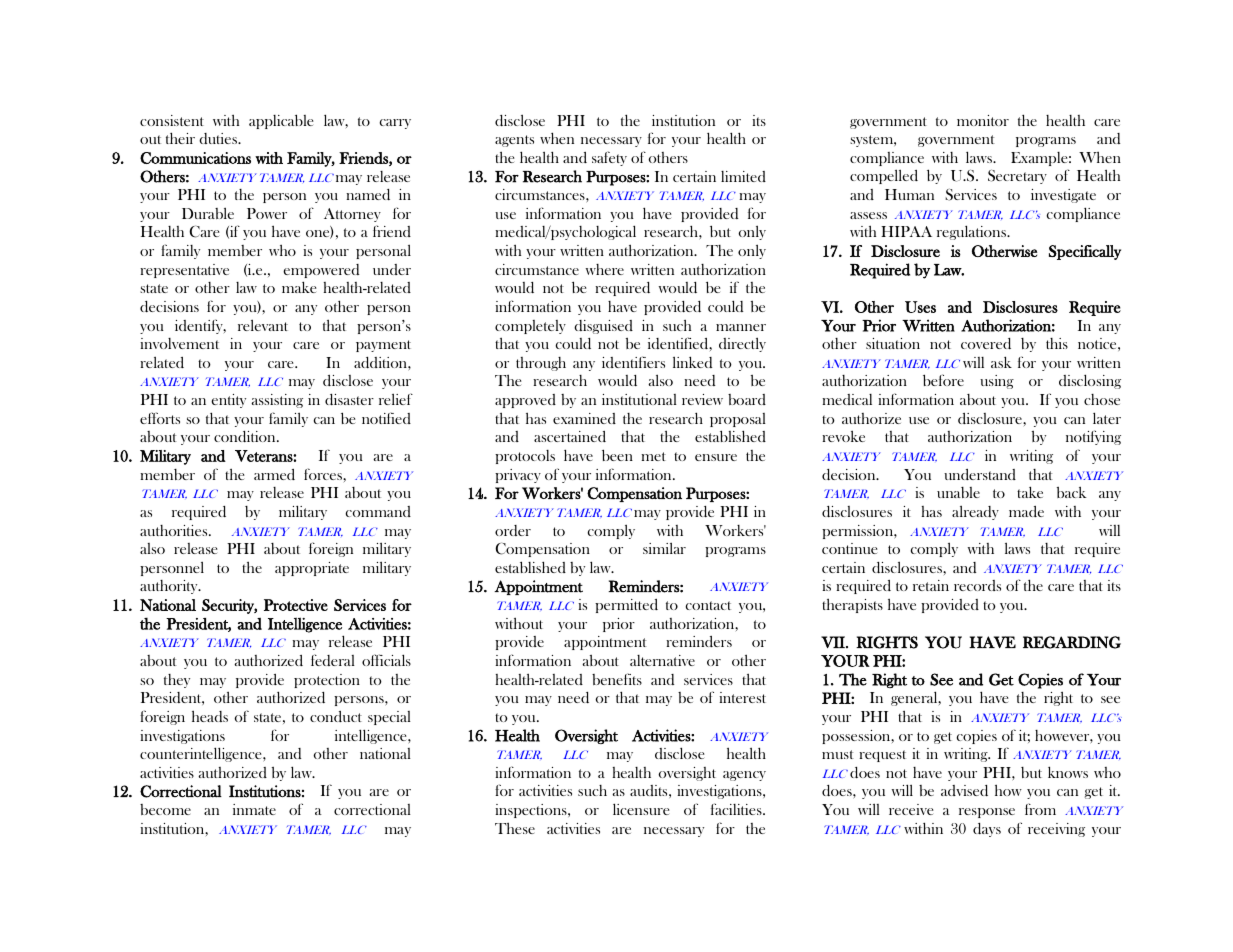 The image size is (1233, 952). Describe the element at coordinates (983, 120) in the page. I see `monitor` at that location.
